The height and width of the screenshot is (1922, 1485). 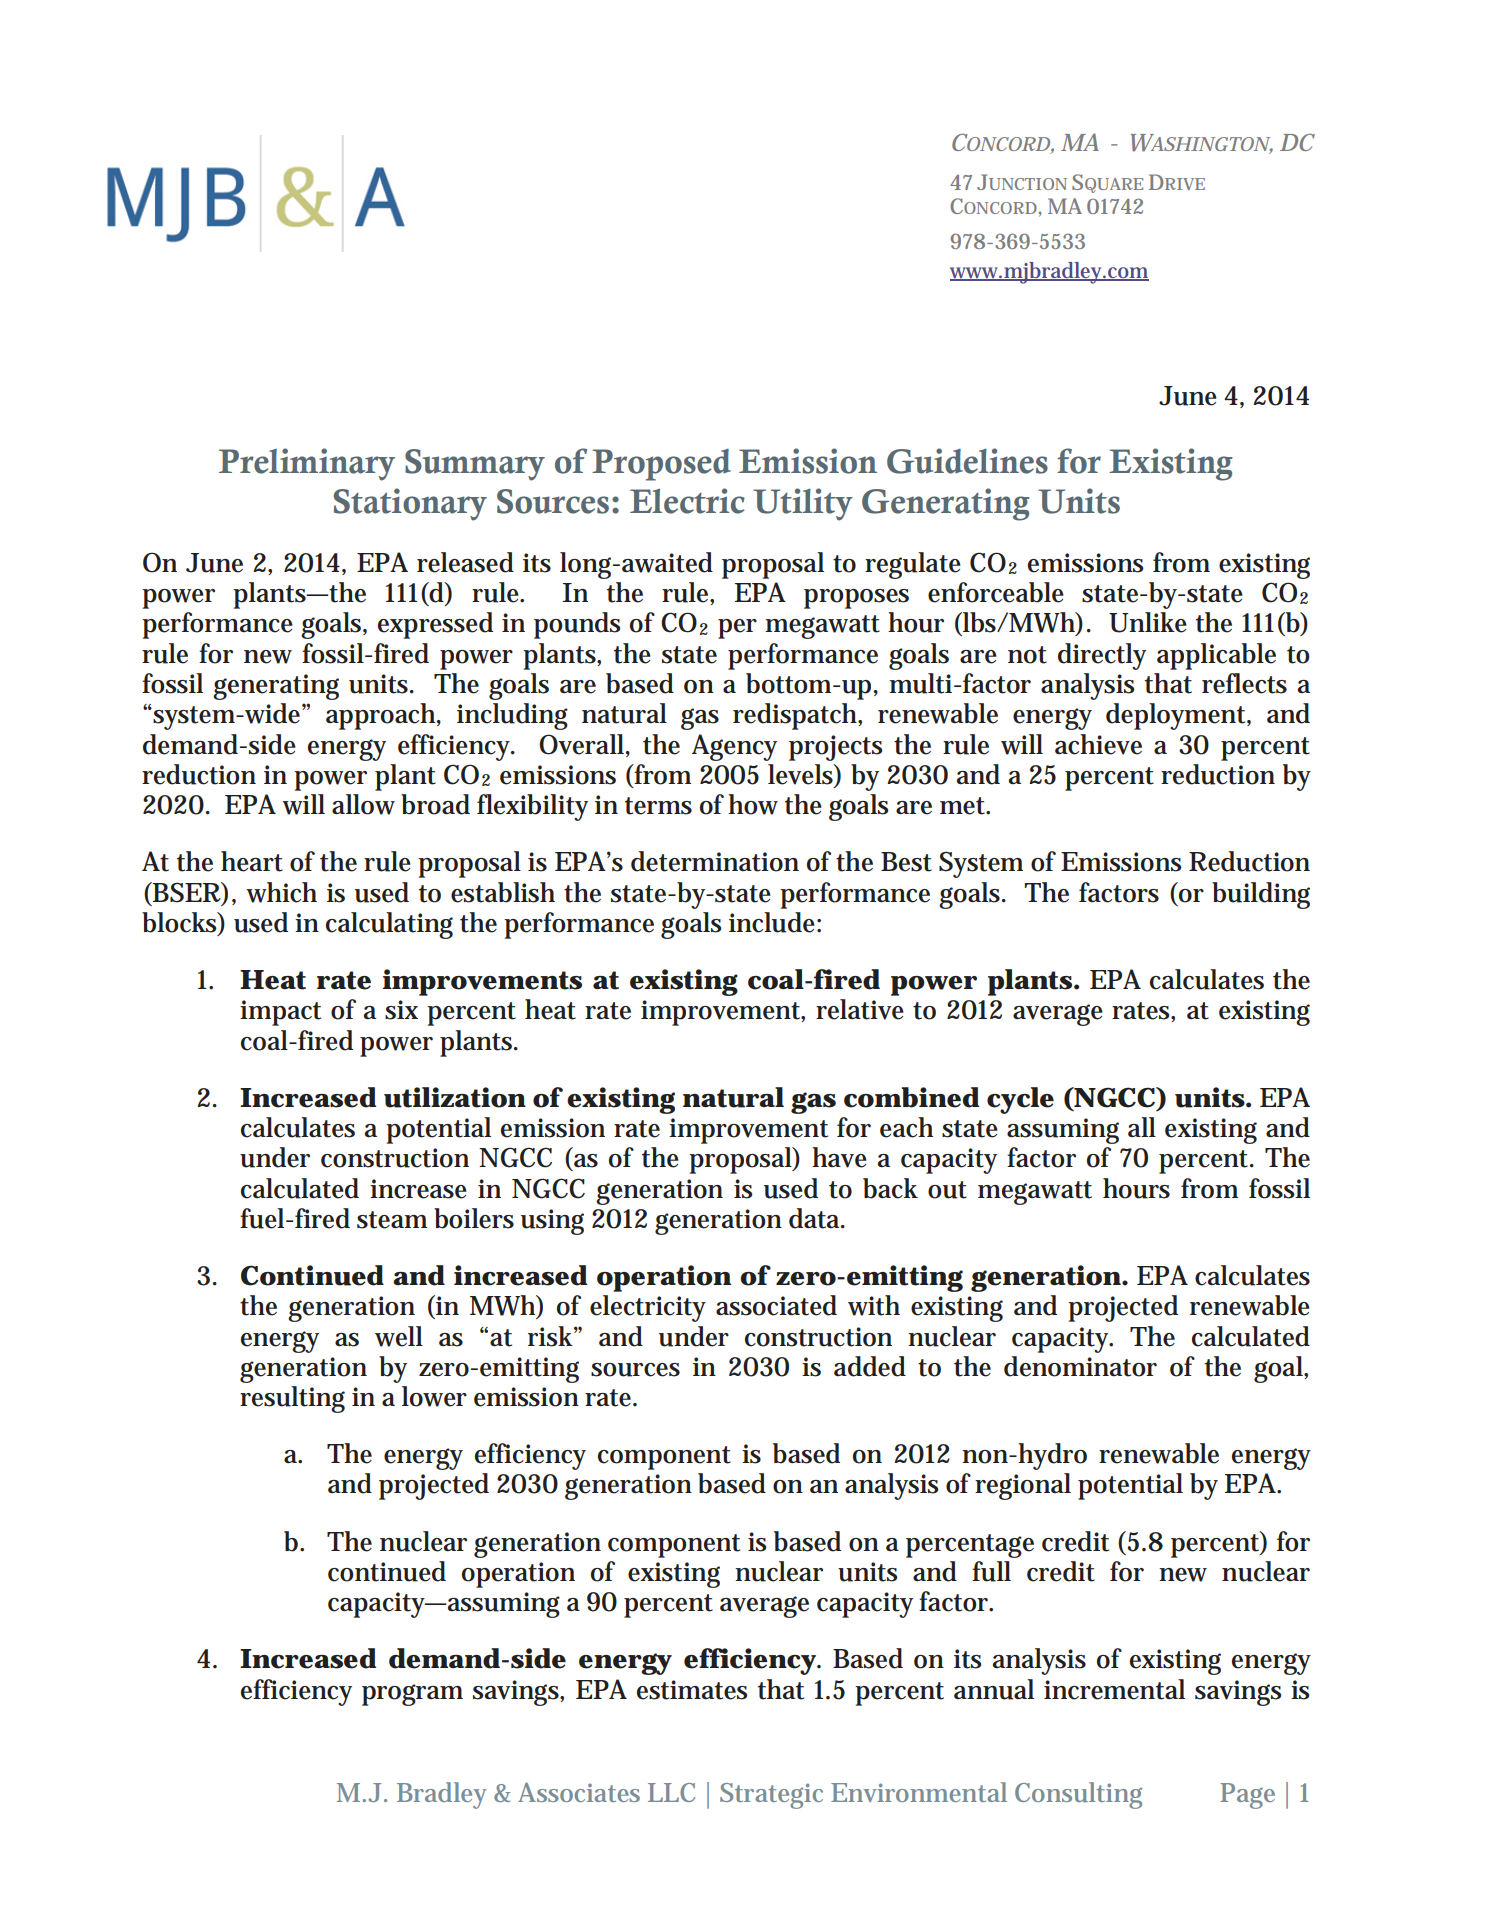 What do you see at coordinates (454, 1097) in the screenshot?
I see `utilization` at bounding box center [454, 1097].
